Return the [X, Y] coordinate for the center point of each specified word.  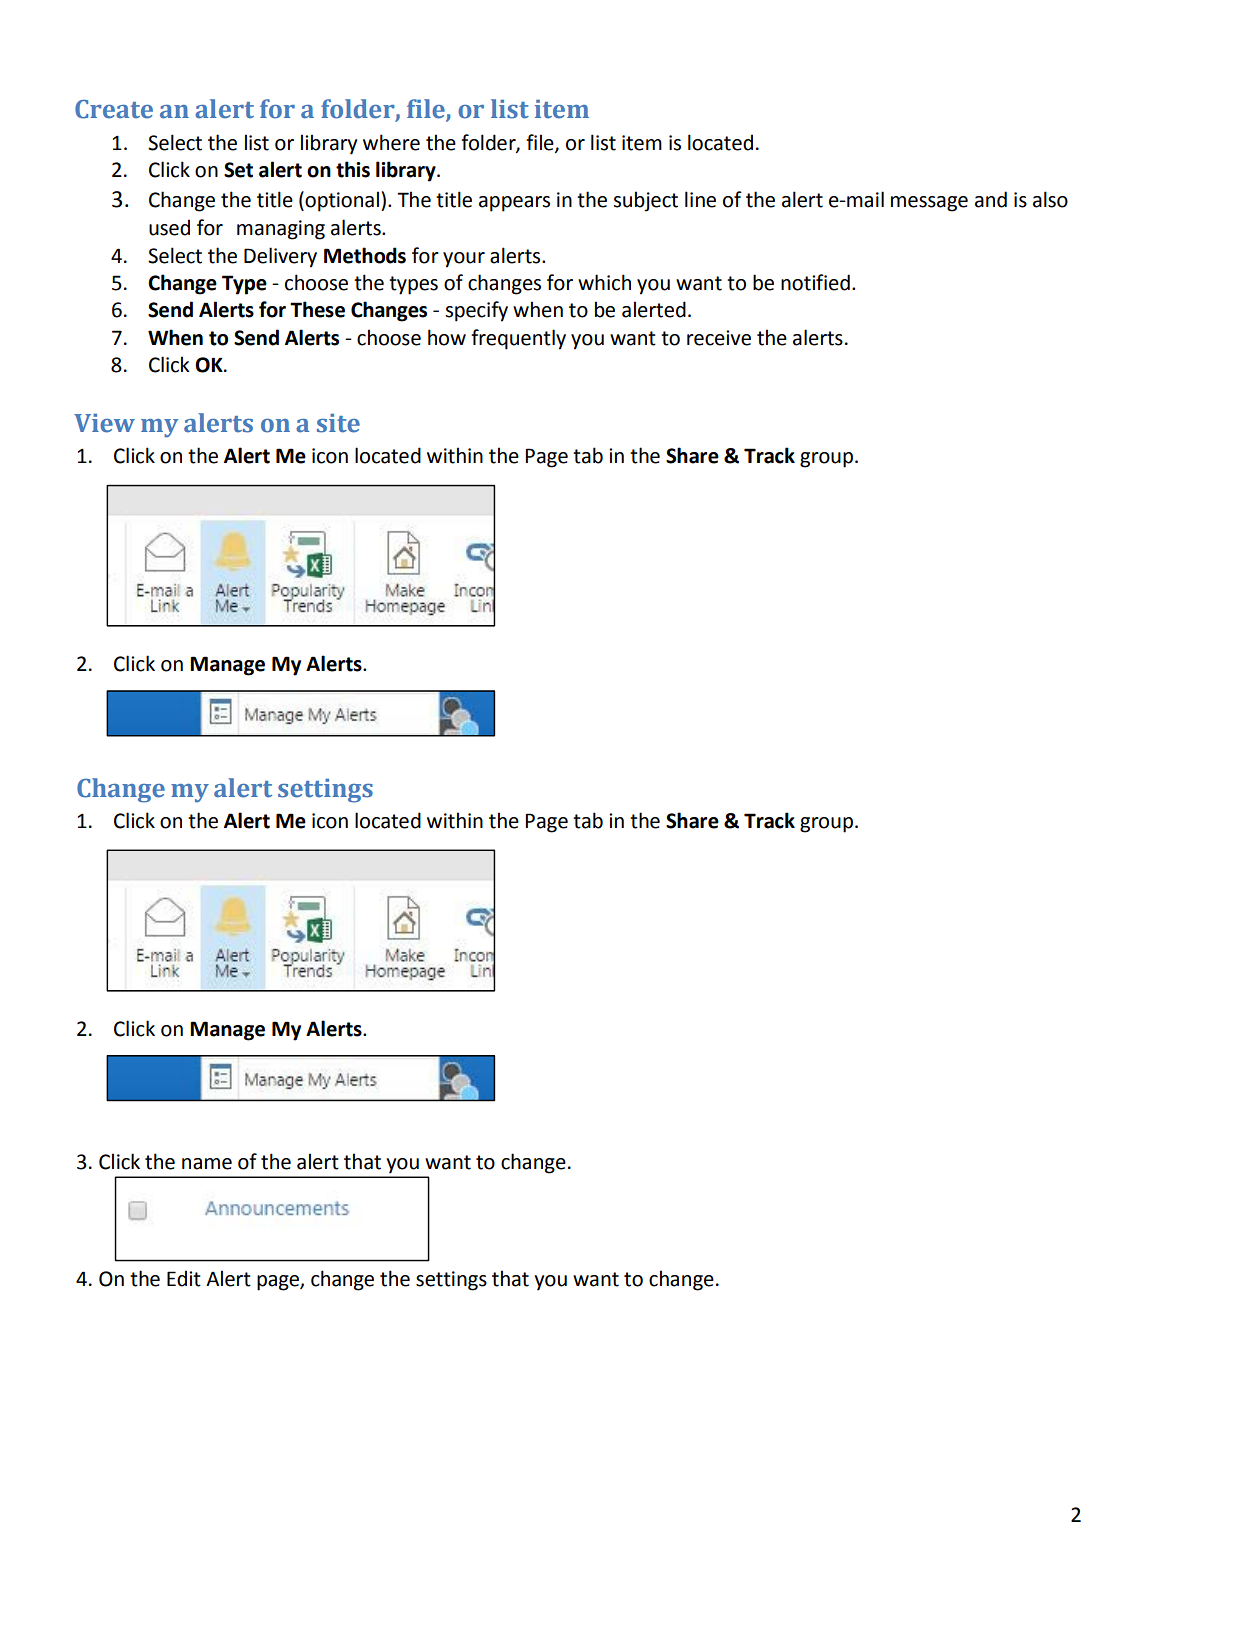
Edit [184, 1278]
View [104, 423]
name [207, 1164]
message [929, 204]
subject [645, 201]
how [447, 337]
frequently [518, 339]
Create [114, 109]
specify [476, 311]
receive [719, 338]
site [338, 423]
